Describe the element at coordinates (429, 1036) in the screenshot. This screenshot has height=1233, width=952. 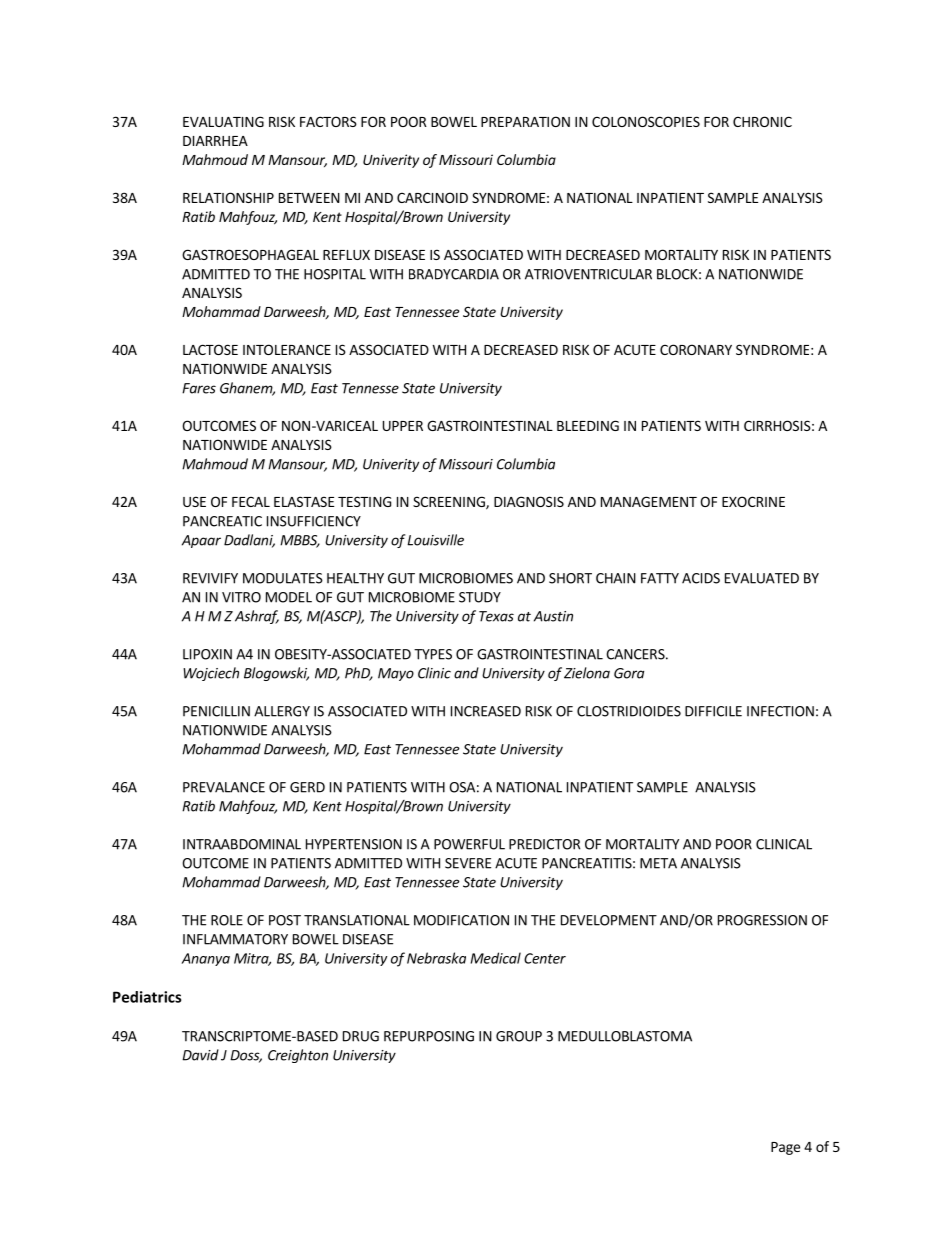
I see `REPURPOSING` at that location.
